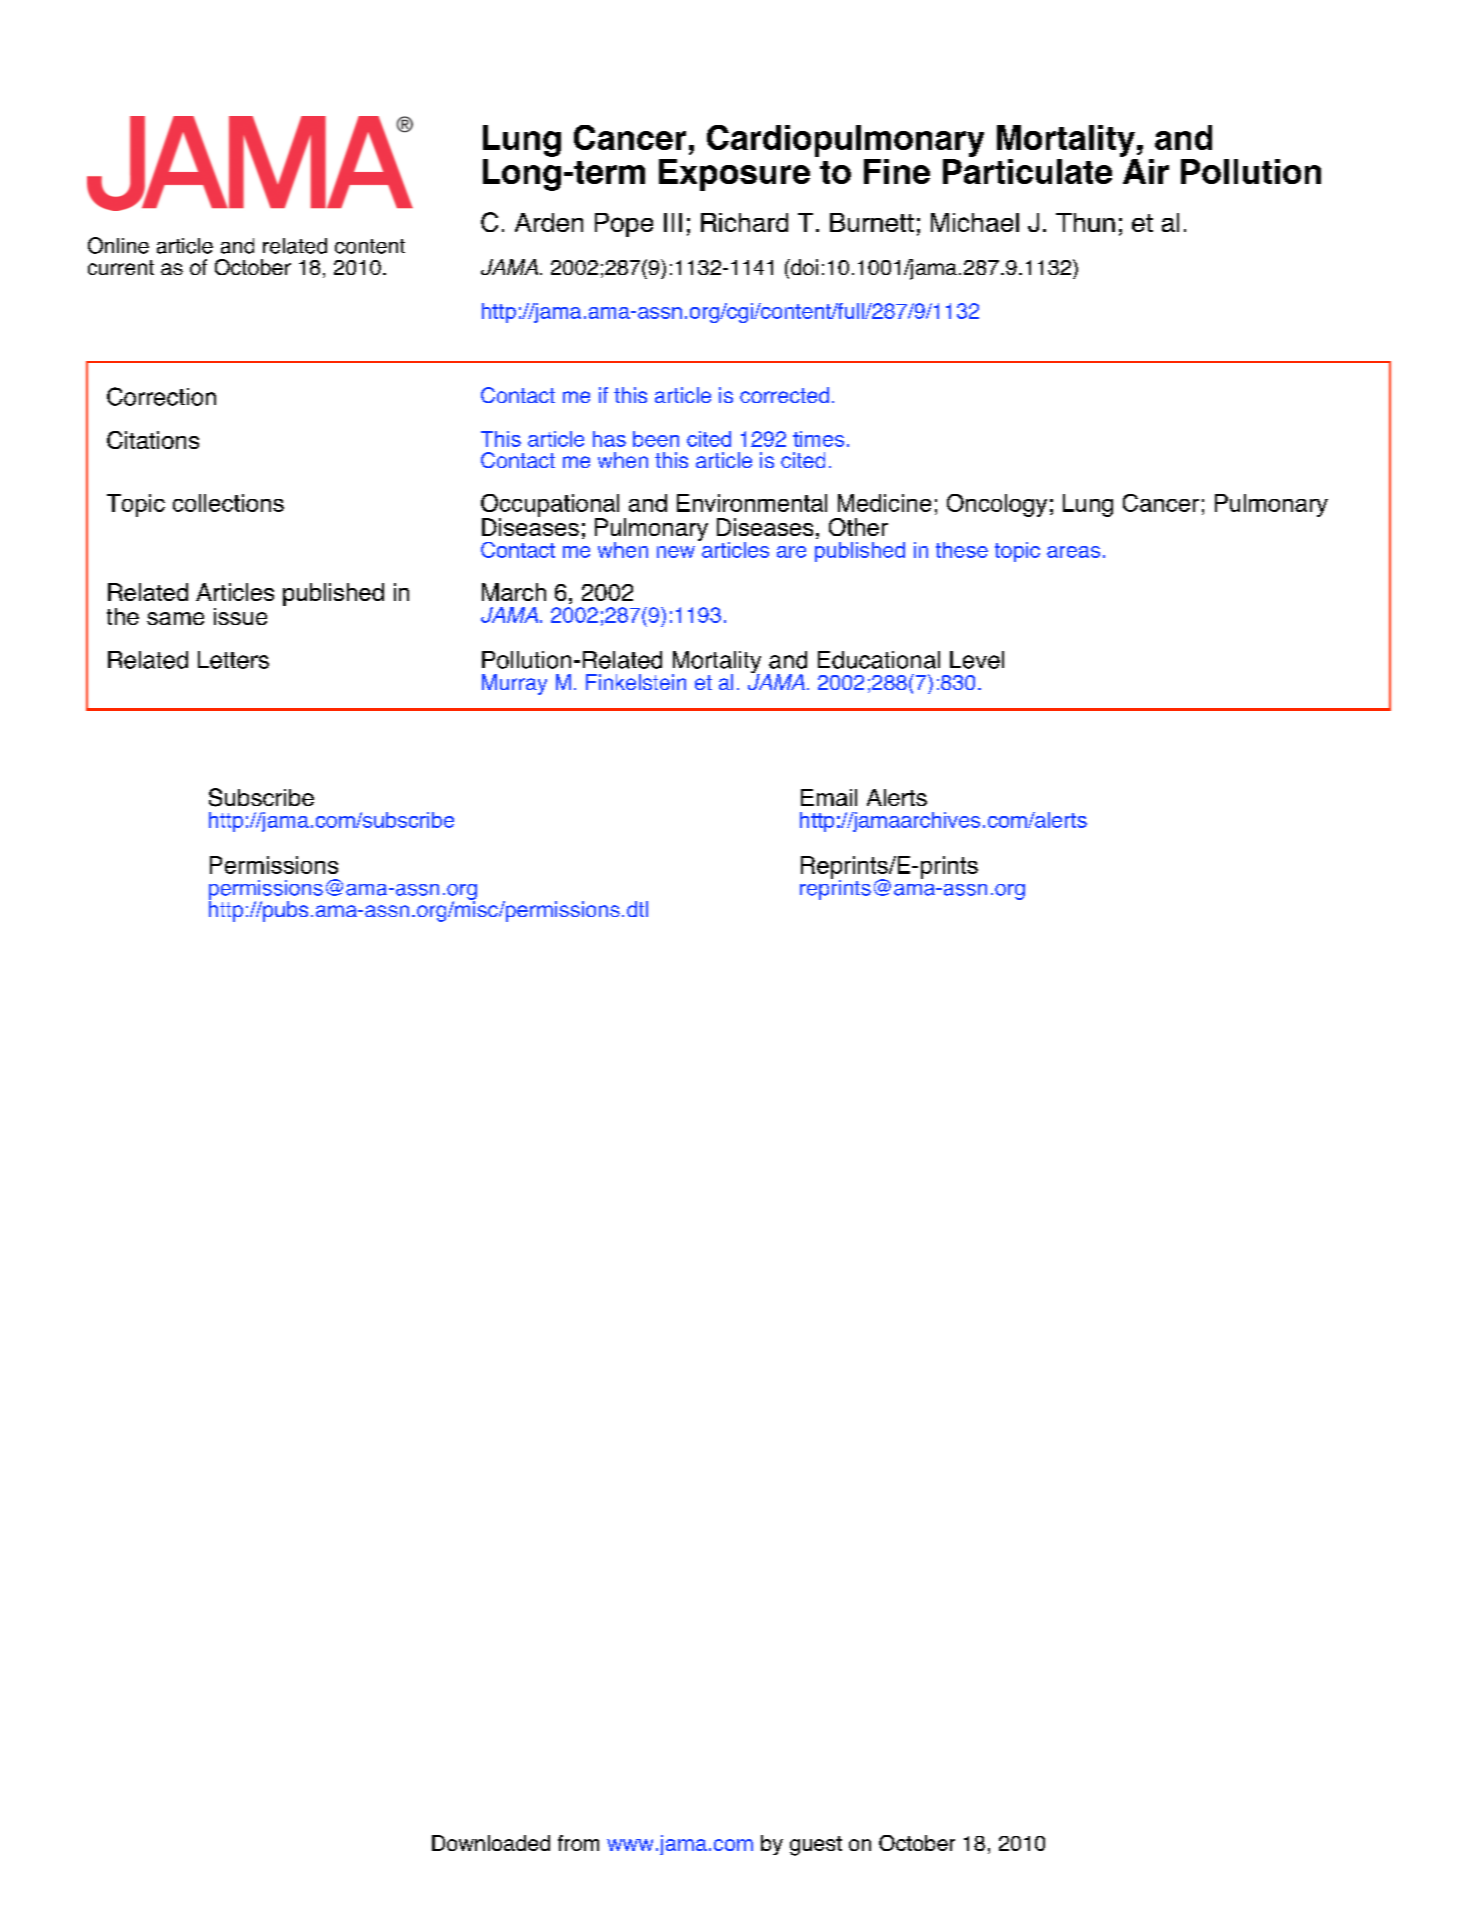 This document has width=1477, height=1911. Describe the element at coordinates (491, 1843) in the document. I see `Downloaded` at that location.
